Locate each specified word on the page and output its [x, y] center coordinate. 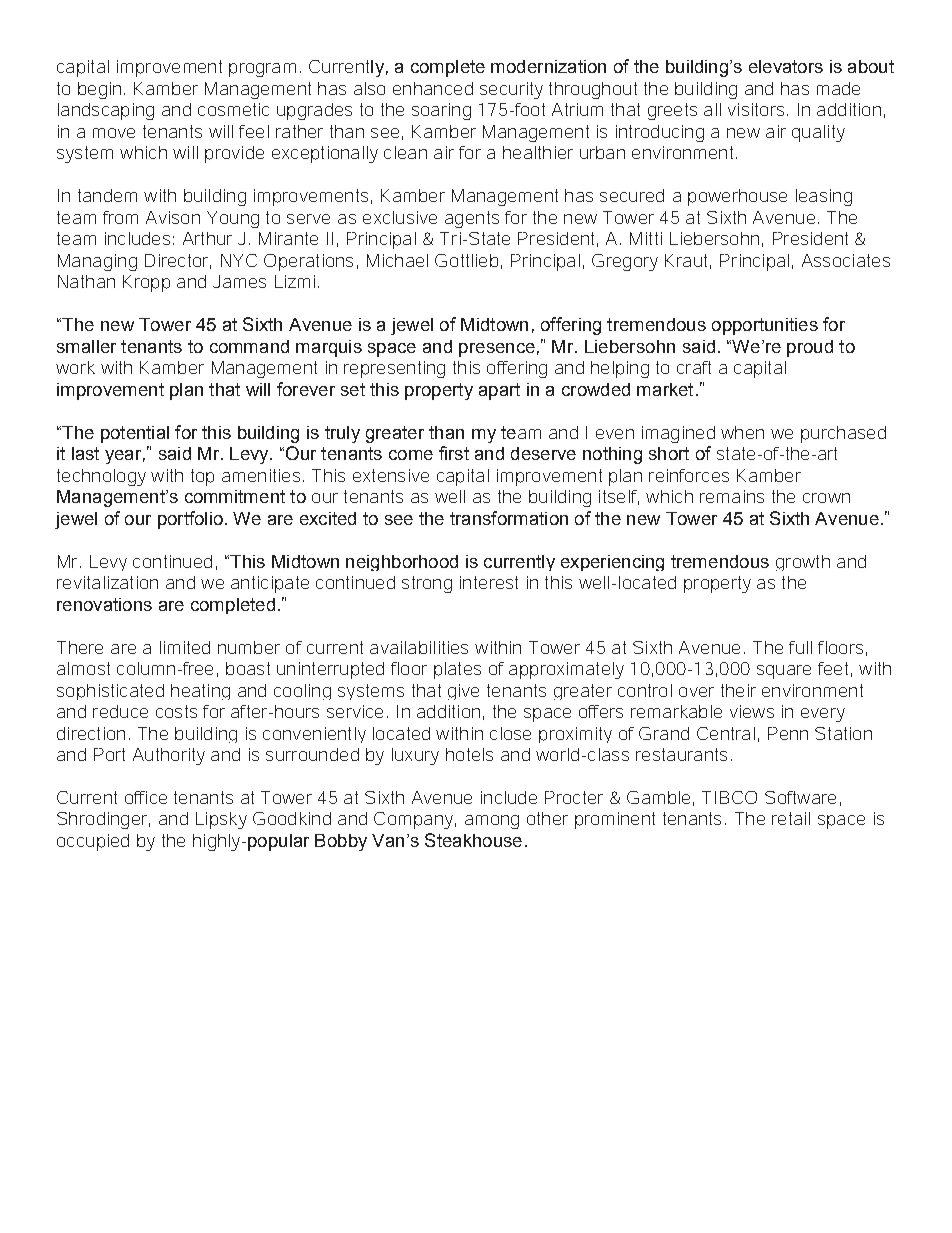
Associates [846, 260]
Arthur [207, 238]
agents [472, 219]
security [511, 90]
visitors [758, 109]
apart [499, 391]
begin [99, 90]
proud [810, 348]
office [146, 797]
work [75, 367]
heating [200, 692]
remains [732, 496]
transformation [509, 518]
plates [457, 670]
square [784, 672]
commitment [235, 496]
